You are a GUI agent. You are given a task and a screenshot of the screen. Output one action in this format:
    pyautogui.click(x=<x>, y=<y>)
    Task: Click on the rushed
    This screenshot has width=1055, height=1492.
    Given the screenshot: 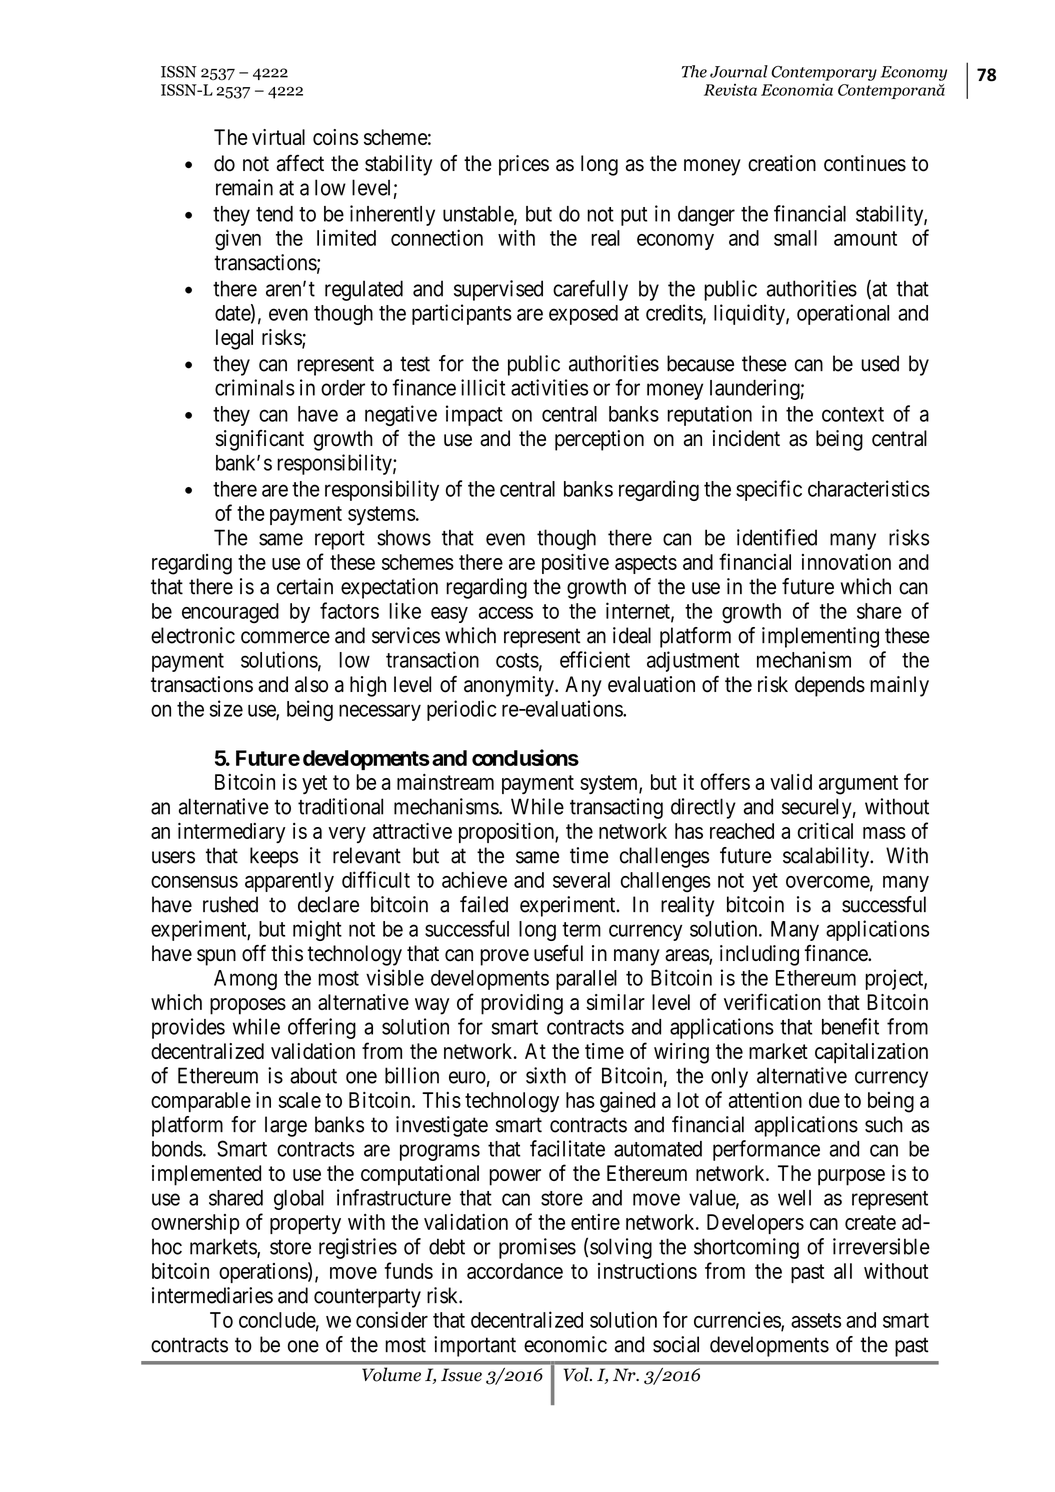 What is the action you would take?
    pyautogui.click(x=230, y=904)
